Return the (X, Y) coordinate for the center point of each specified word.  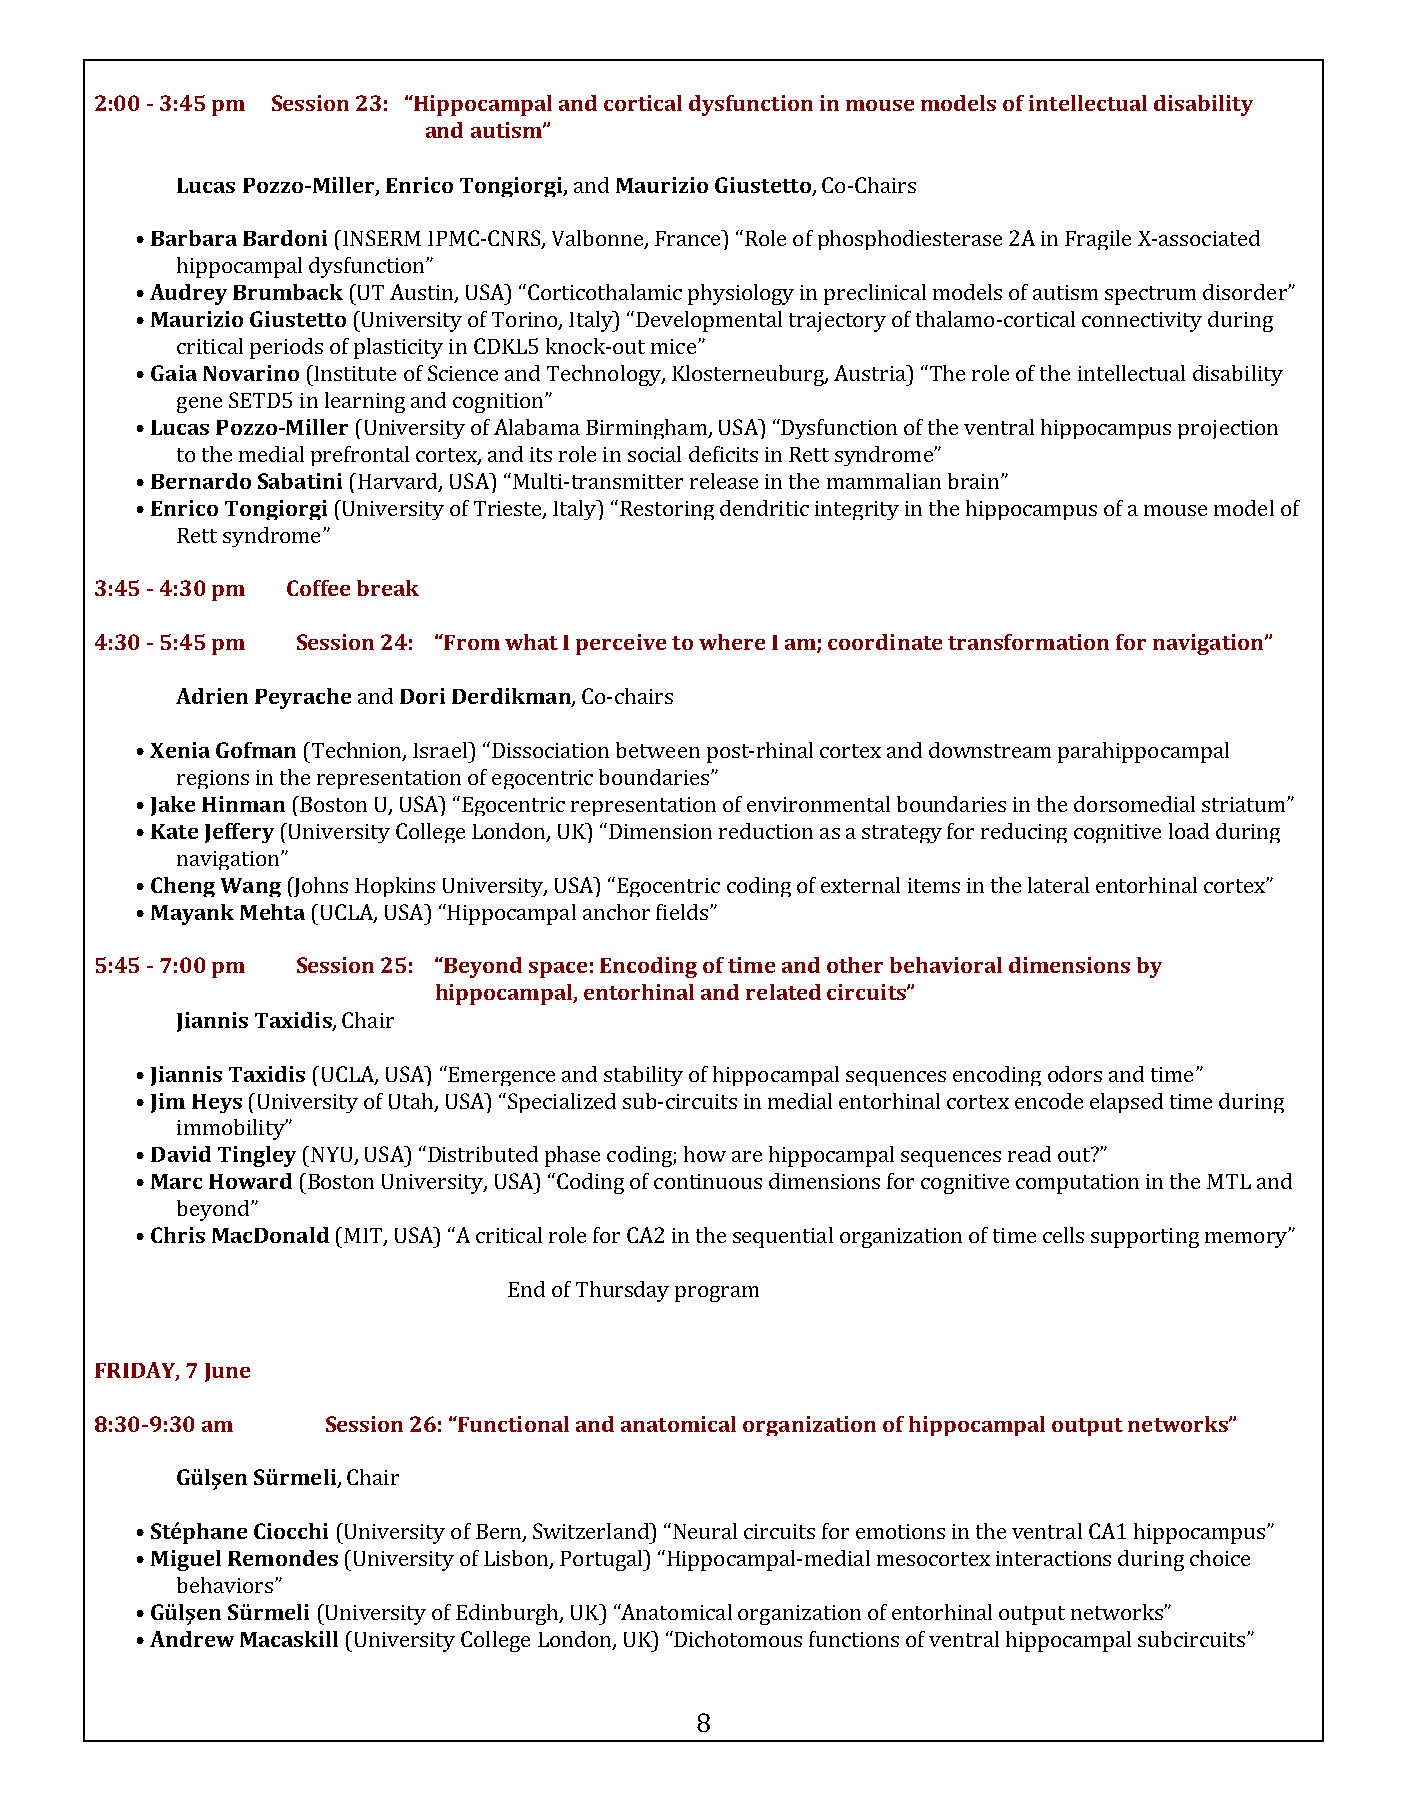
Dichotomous (737, 1639)
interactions (1053, 1558)
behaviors (225, 1585)
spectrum (1150, 295)
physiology (741, 294)
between (658, 750)
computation (1077, 1184)
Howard (250, 1181)
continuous (708, 1181)
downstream (990, 750)
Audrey (188, 294)
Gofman (256, 750)
